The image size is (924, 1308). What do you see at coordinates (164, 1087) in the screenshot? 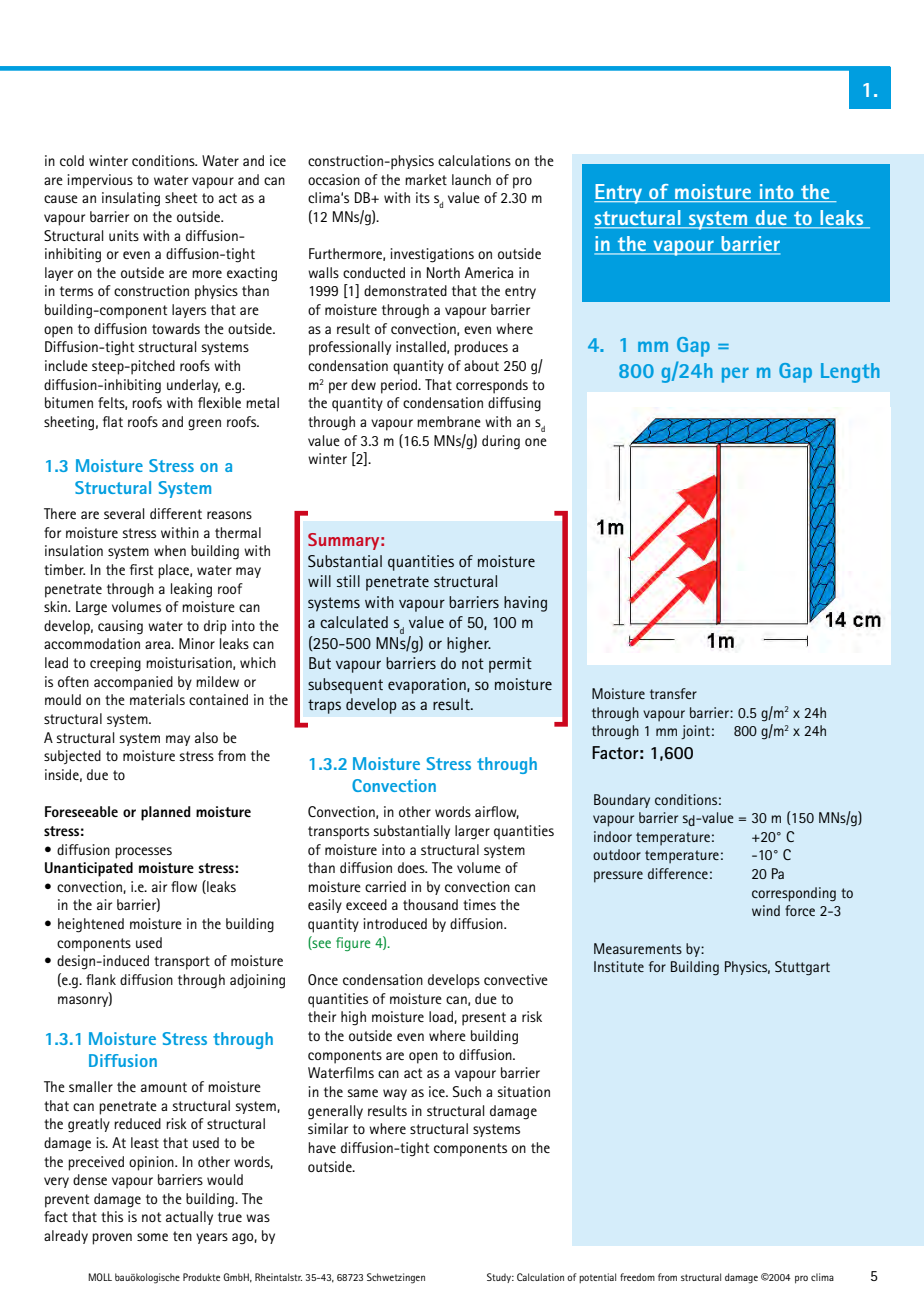
I see `amount` at bounding box center [164, 1087].
